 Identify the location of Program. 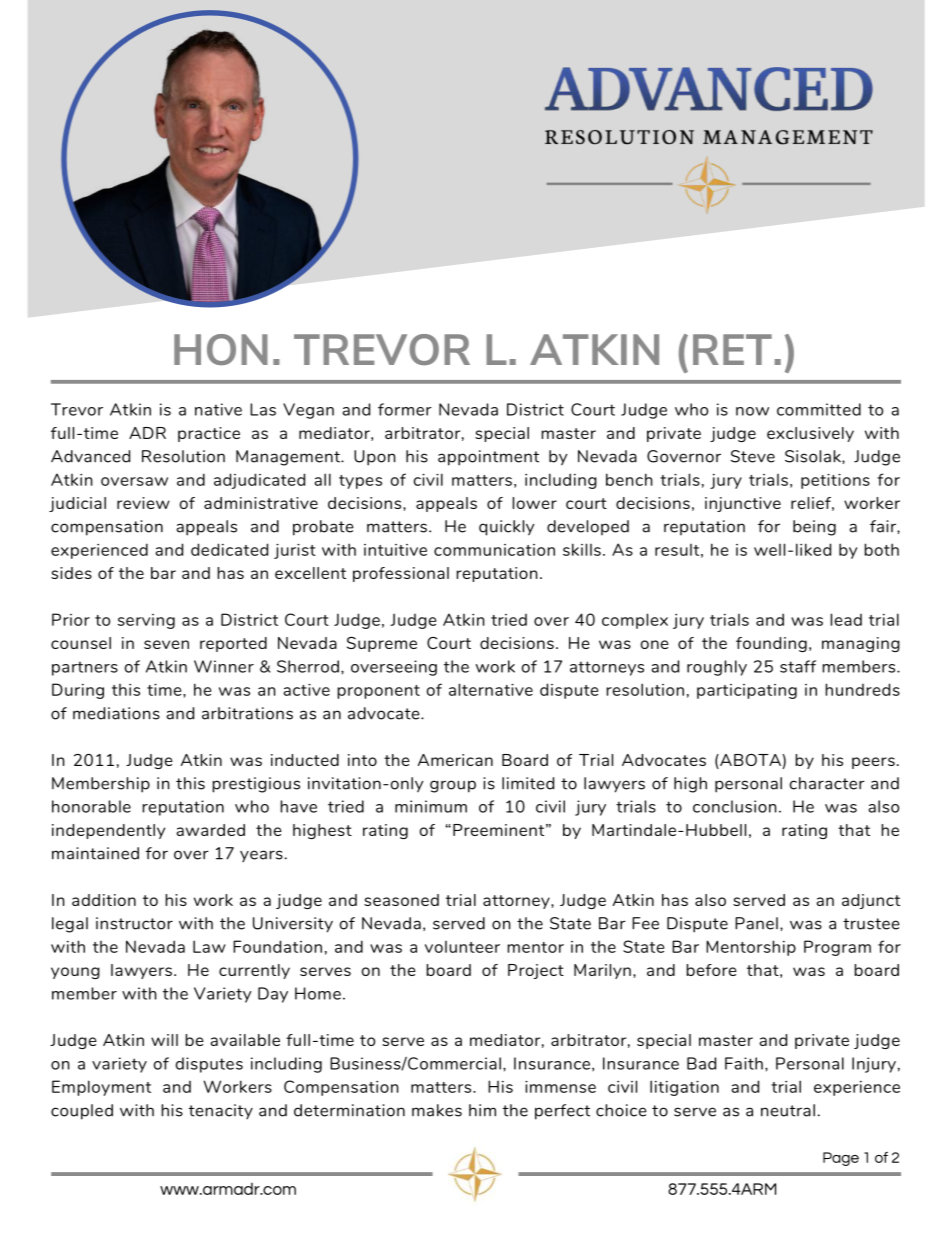
(837, 948).
